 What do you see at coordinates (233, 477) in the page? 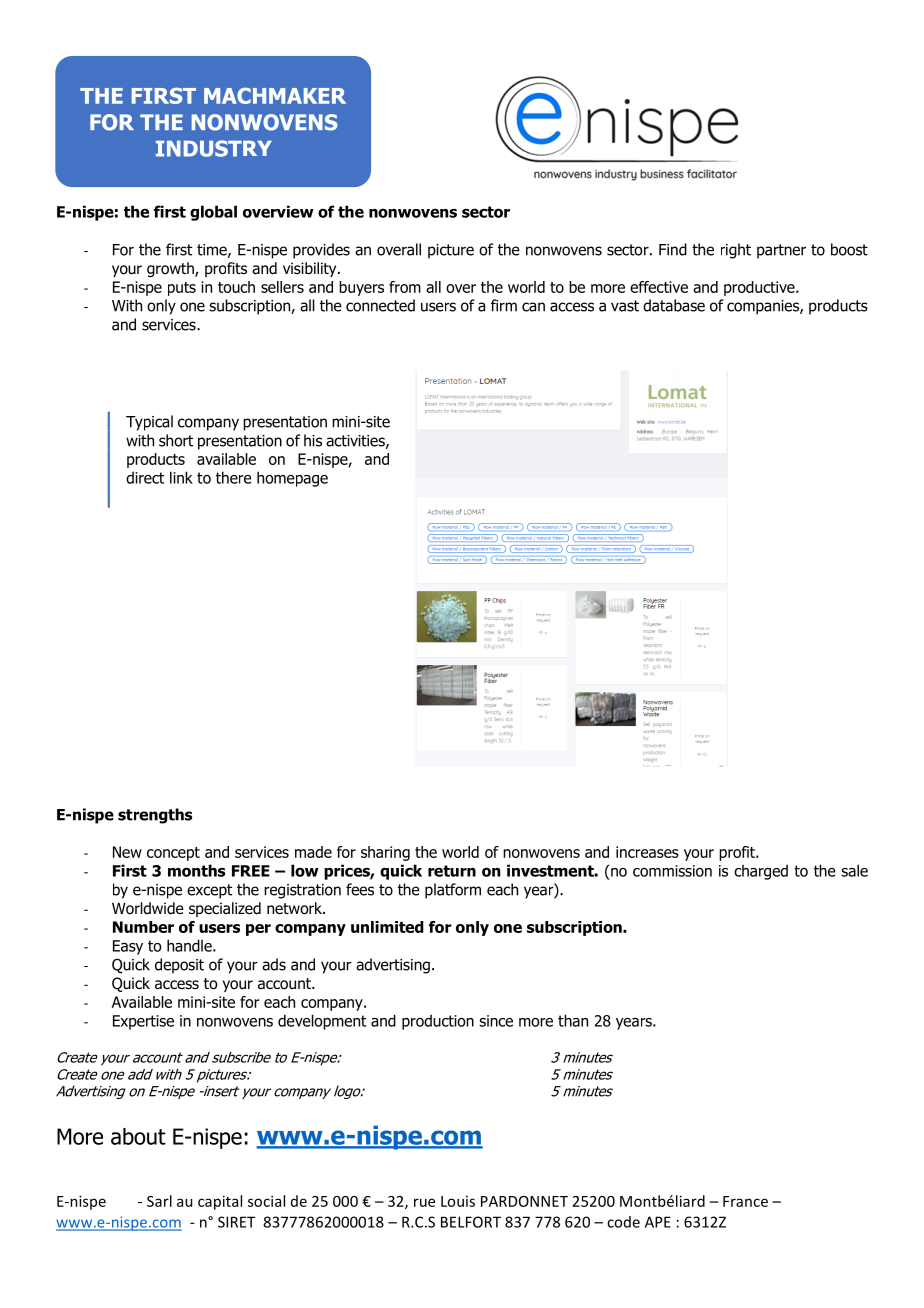
I see `there` at bounding box center [233, 477].
